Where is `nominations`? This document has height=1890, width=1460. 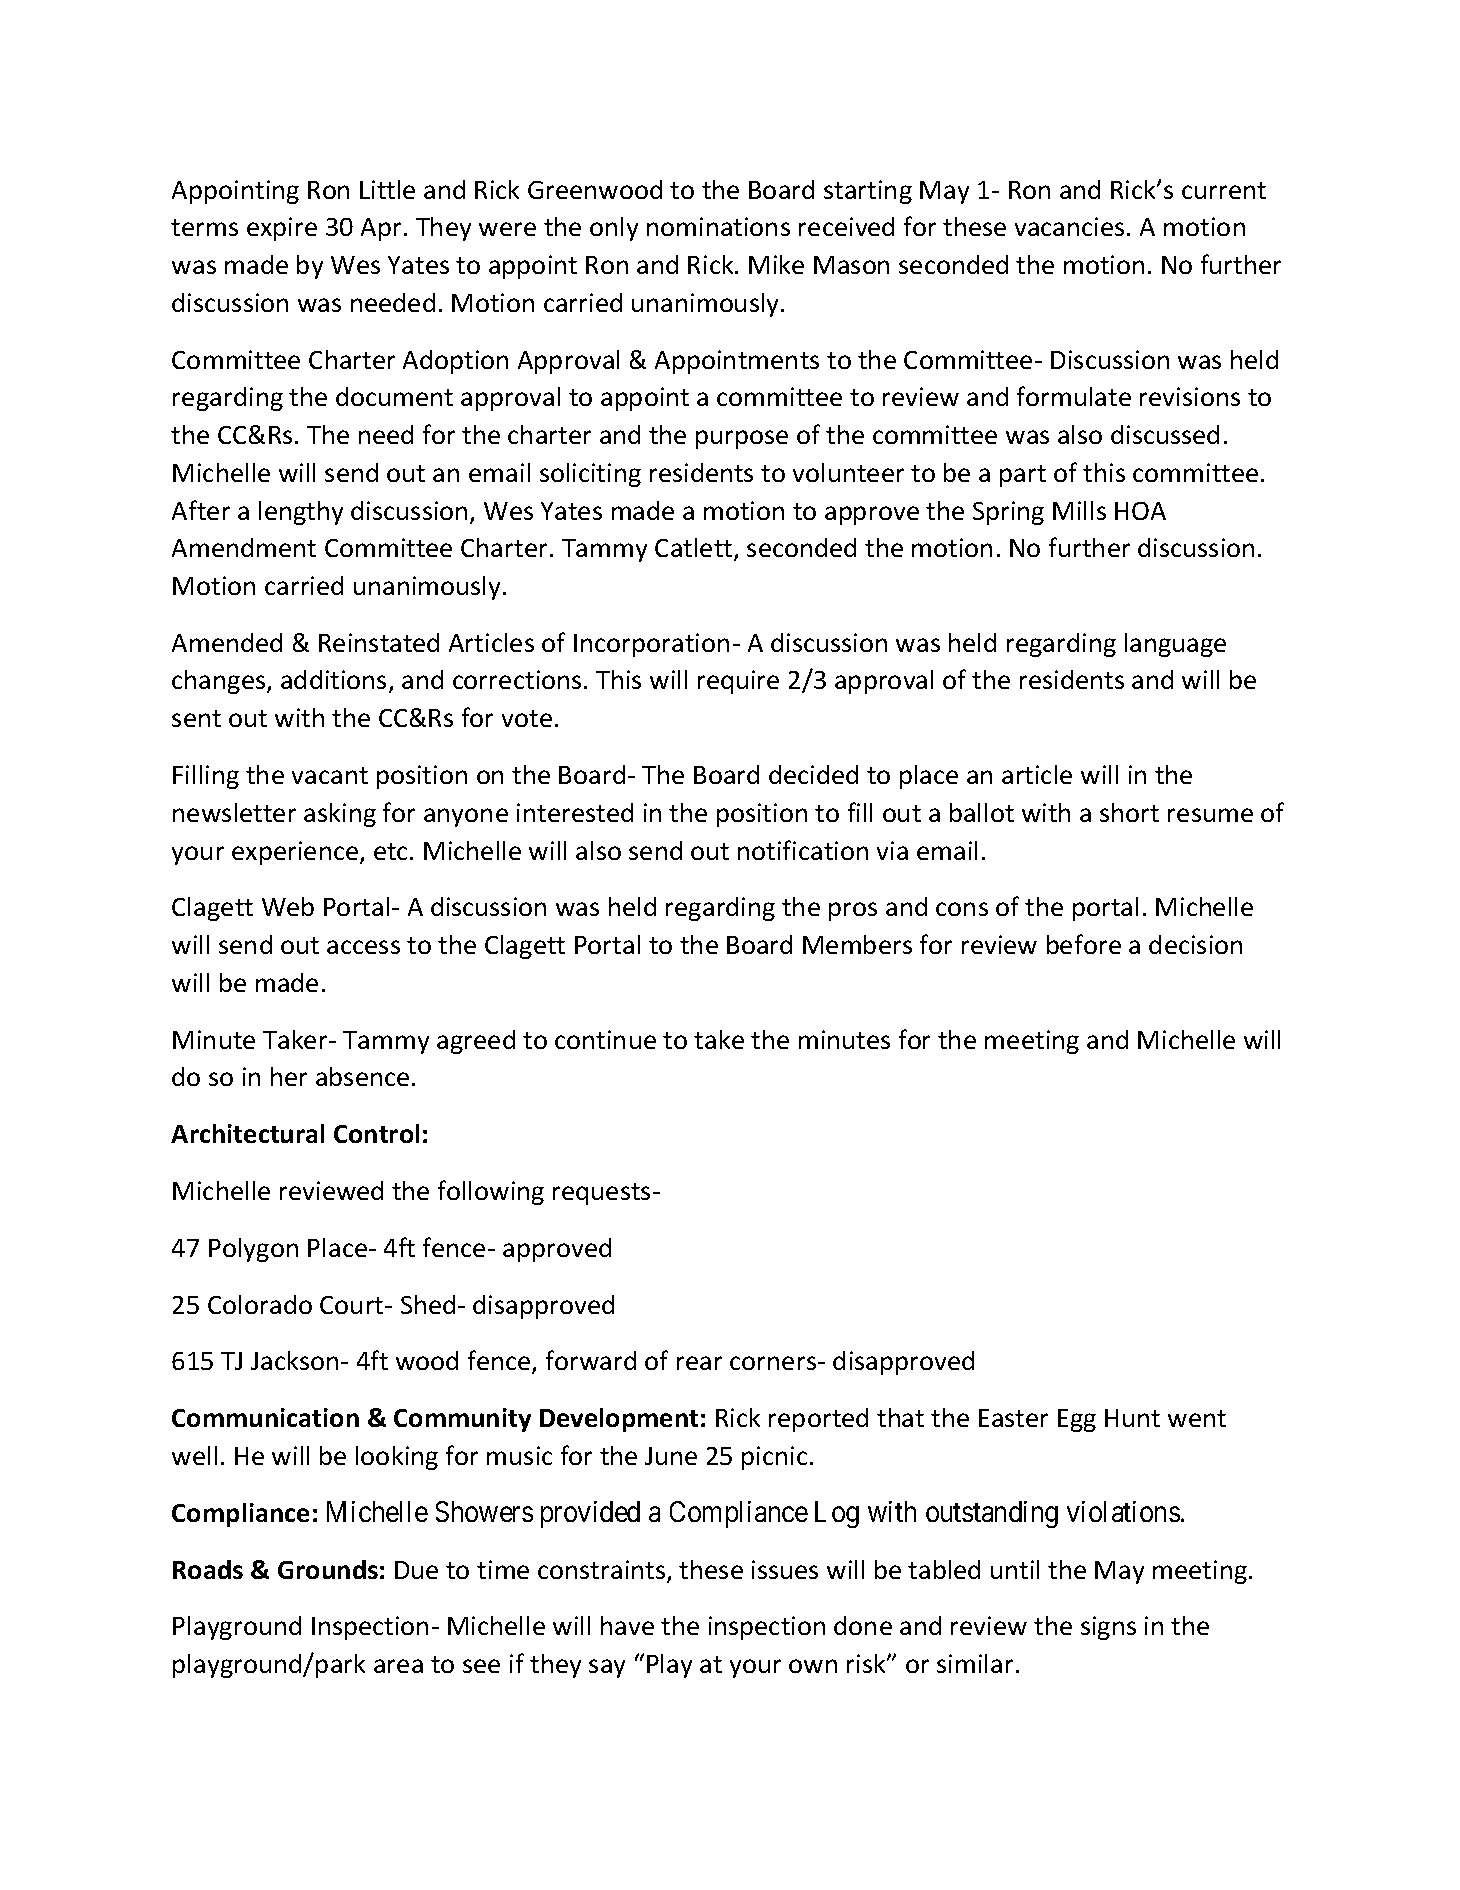 nominations is located at coordinates (718, 226).
